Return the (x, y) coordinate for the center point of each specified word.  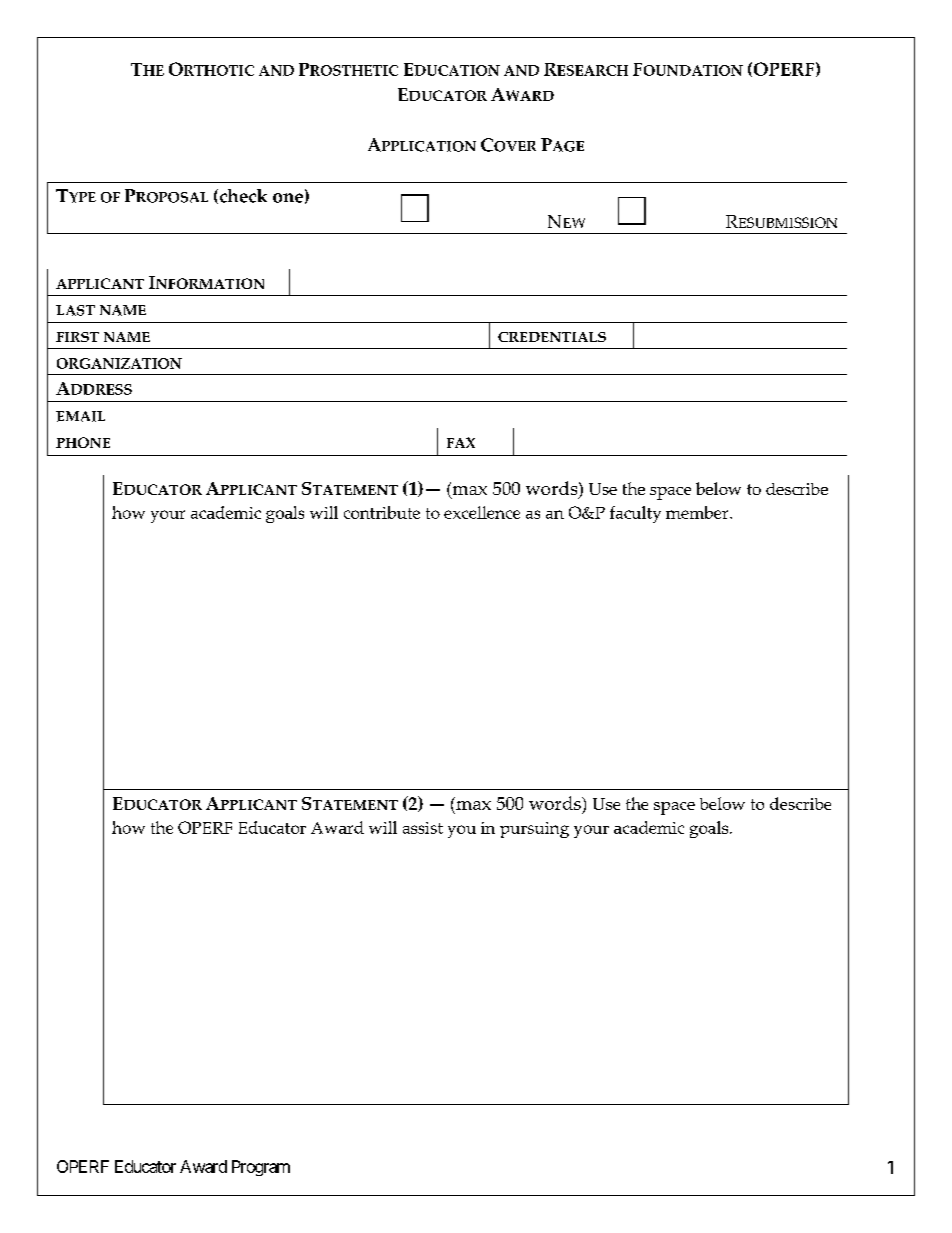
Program (261, 1168)
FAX (461, 442)
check (242, 196)
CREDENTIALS (552, 337)
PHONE (83, 442)
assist (423, 828)
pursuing (534, 830)
